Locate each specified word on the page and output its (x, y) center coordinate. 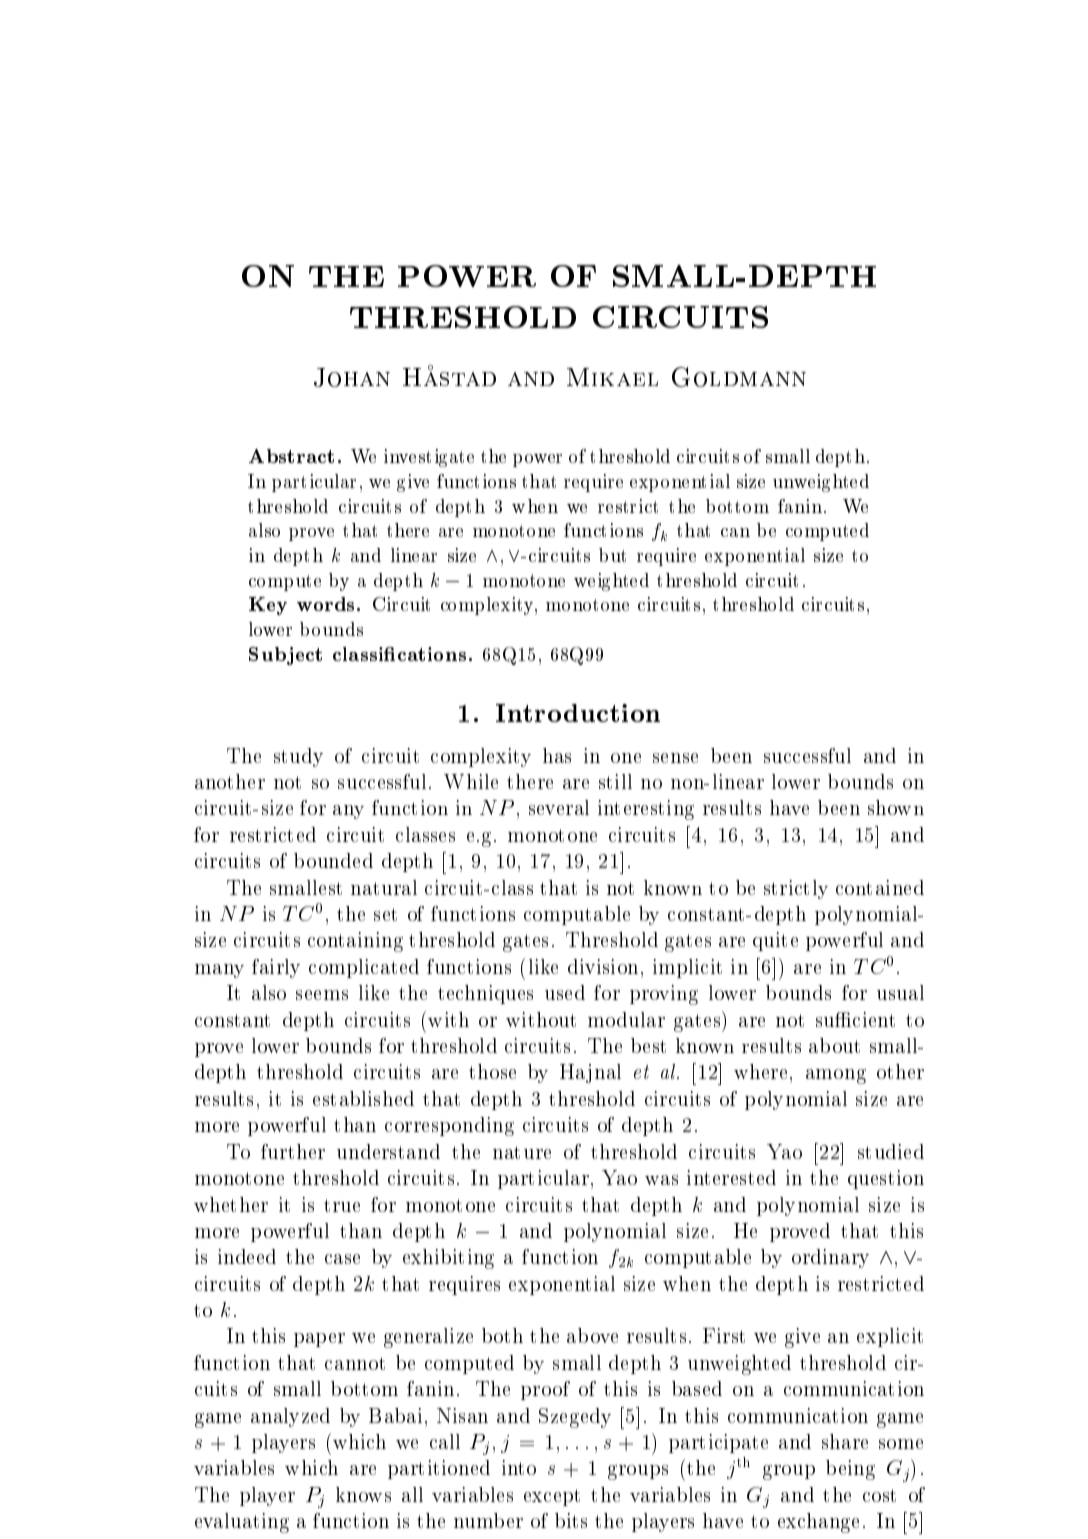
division (603, 966)
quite (775, 941)
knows (363, 1494)
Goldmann (739, 377)
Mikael (612, 377)
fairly (276, 968)
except (552, 1497)
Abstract (291, 456)
